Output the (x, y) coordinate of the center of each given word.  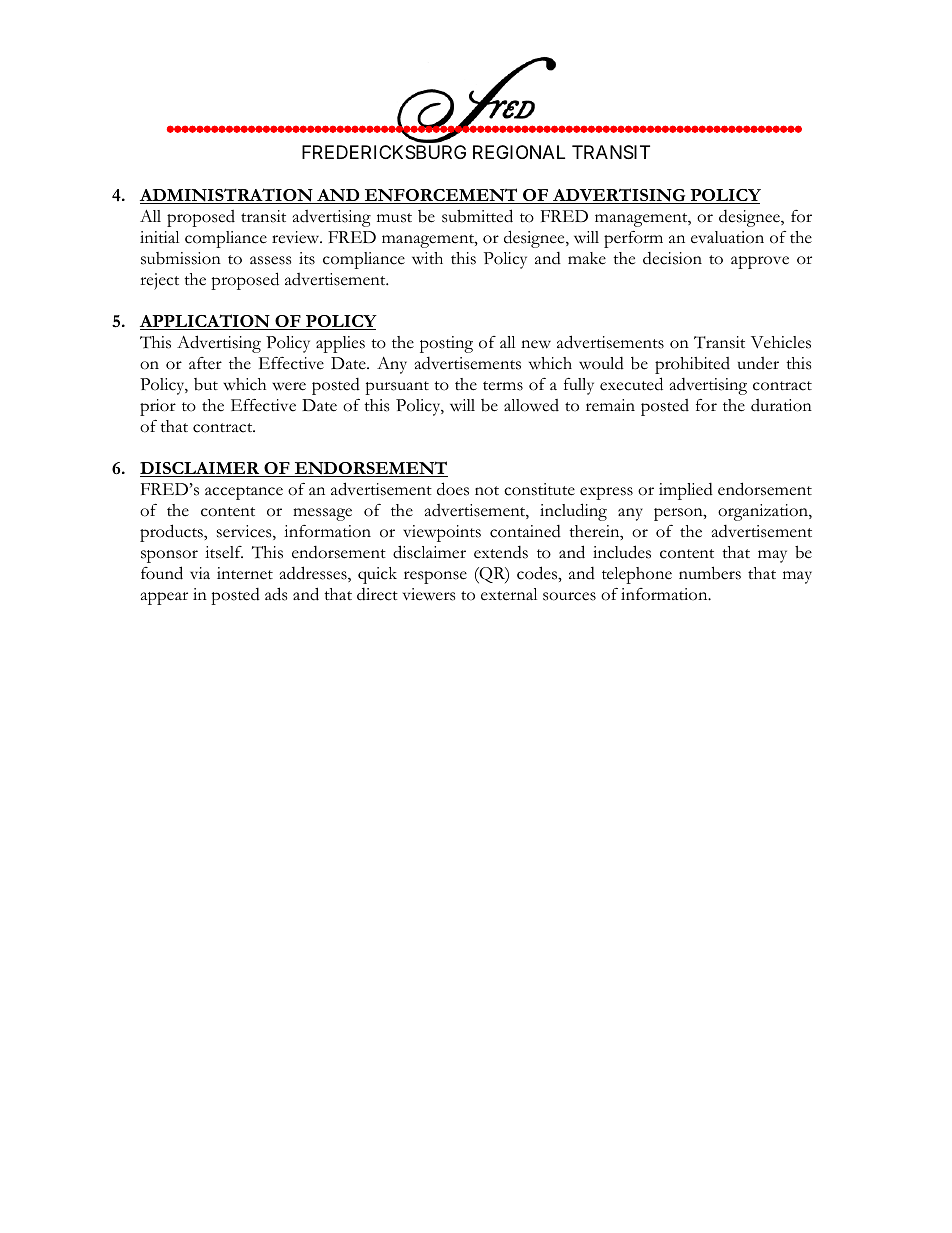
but (206, 384)
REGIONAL (519, 152)
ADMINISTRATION (227, 196)
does (453, 489)
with (427, 258)
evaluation (727, 237)
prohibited (692, 365)
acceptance (244, 493)
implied (686, 491)
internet (245, 573)
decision (672, 258)
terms (503, 386)
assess (270, 260)
